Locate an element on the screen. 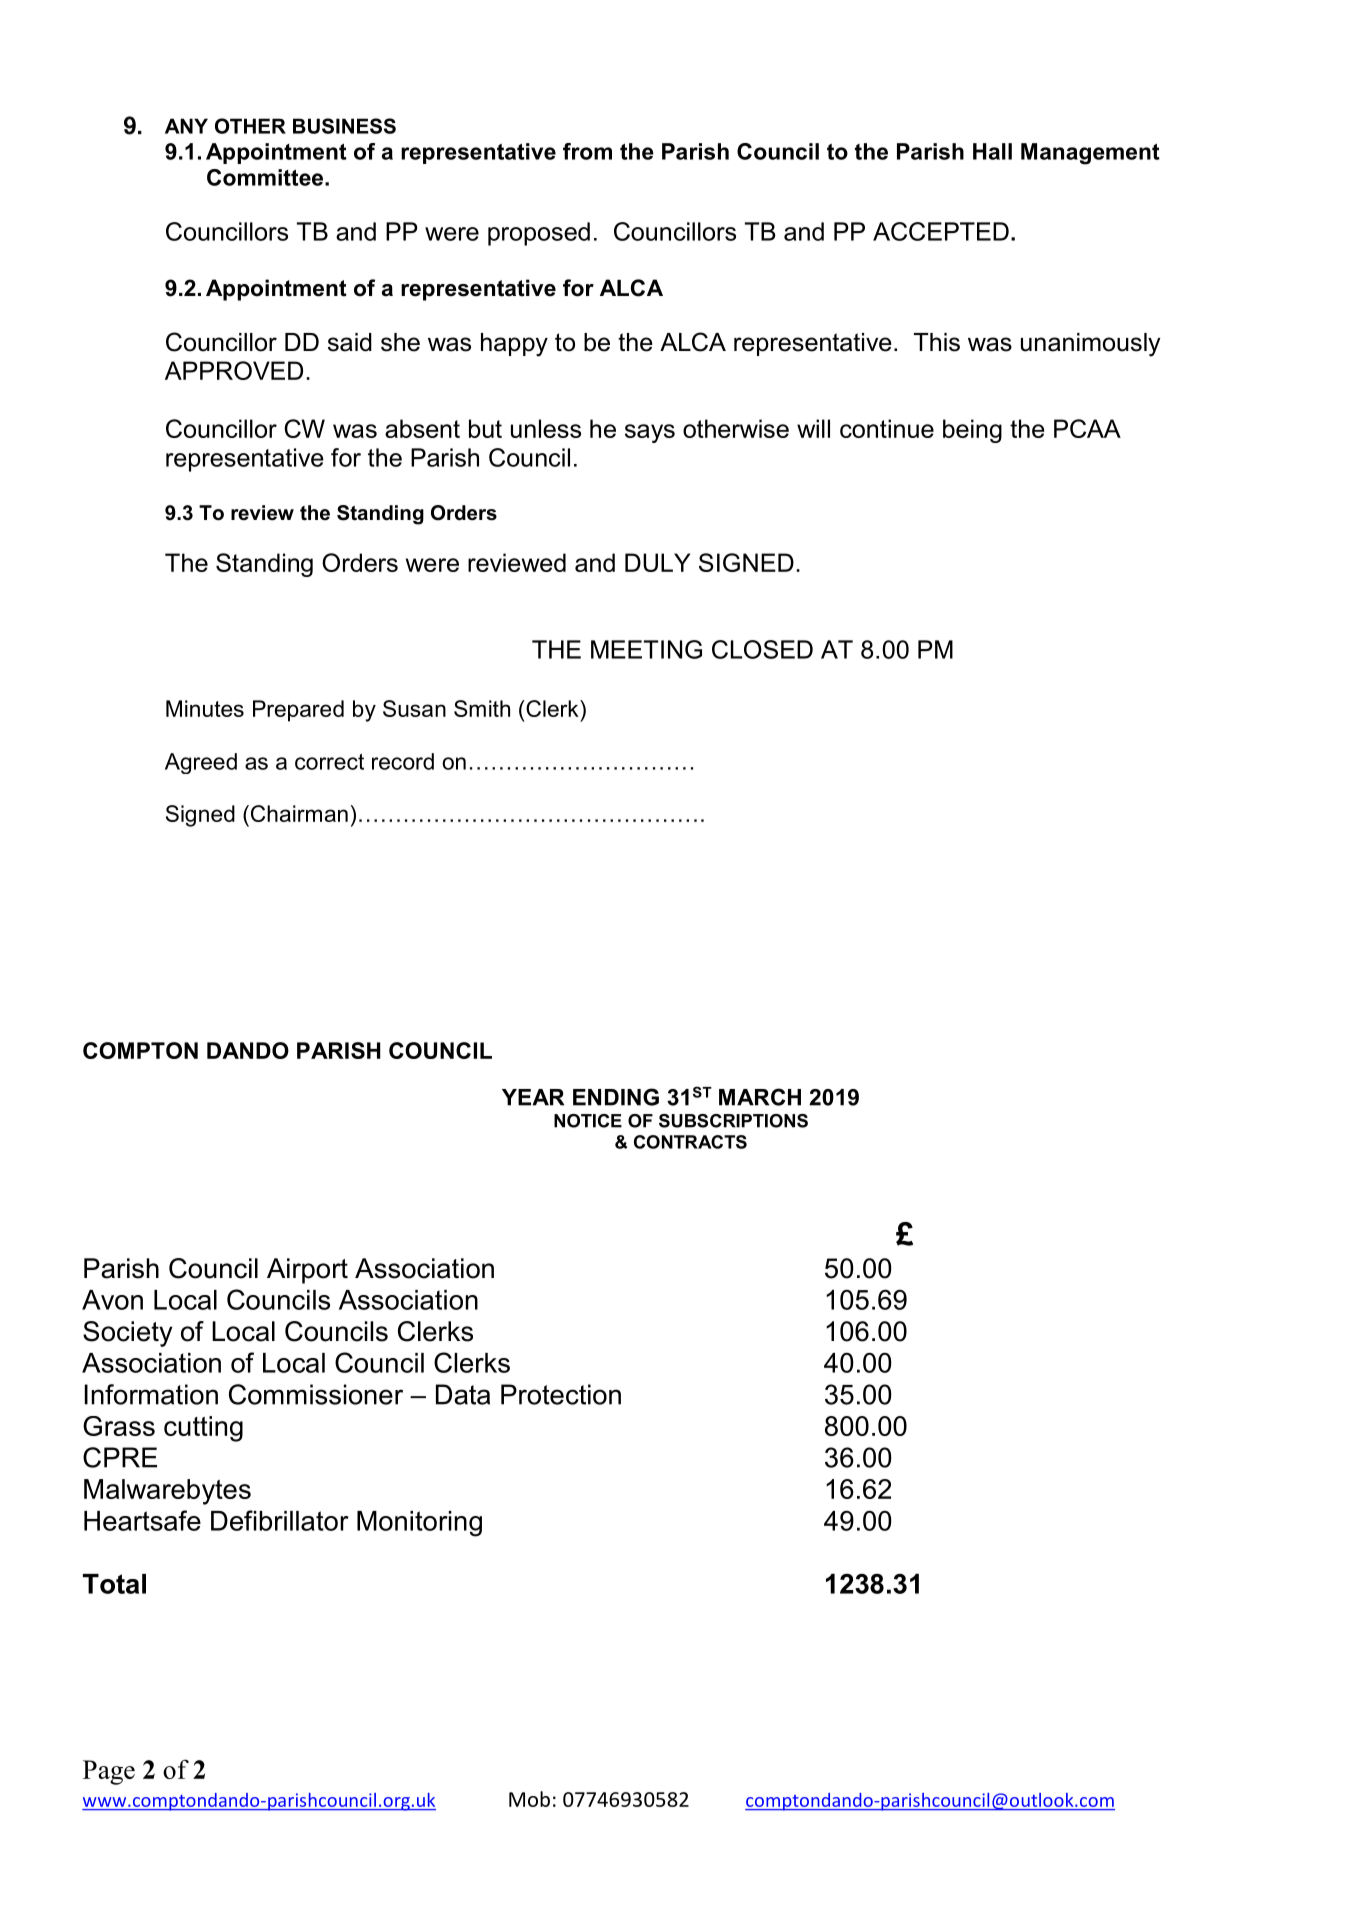 This screenshot has height=1925, width=1362. Page is located at coordinates (109, 1772).
